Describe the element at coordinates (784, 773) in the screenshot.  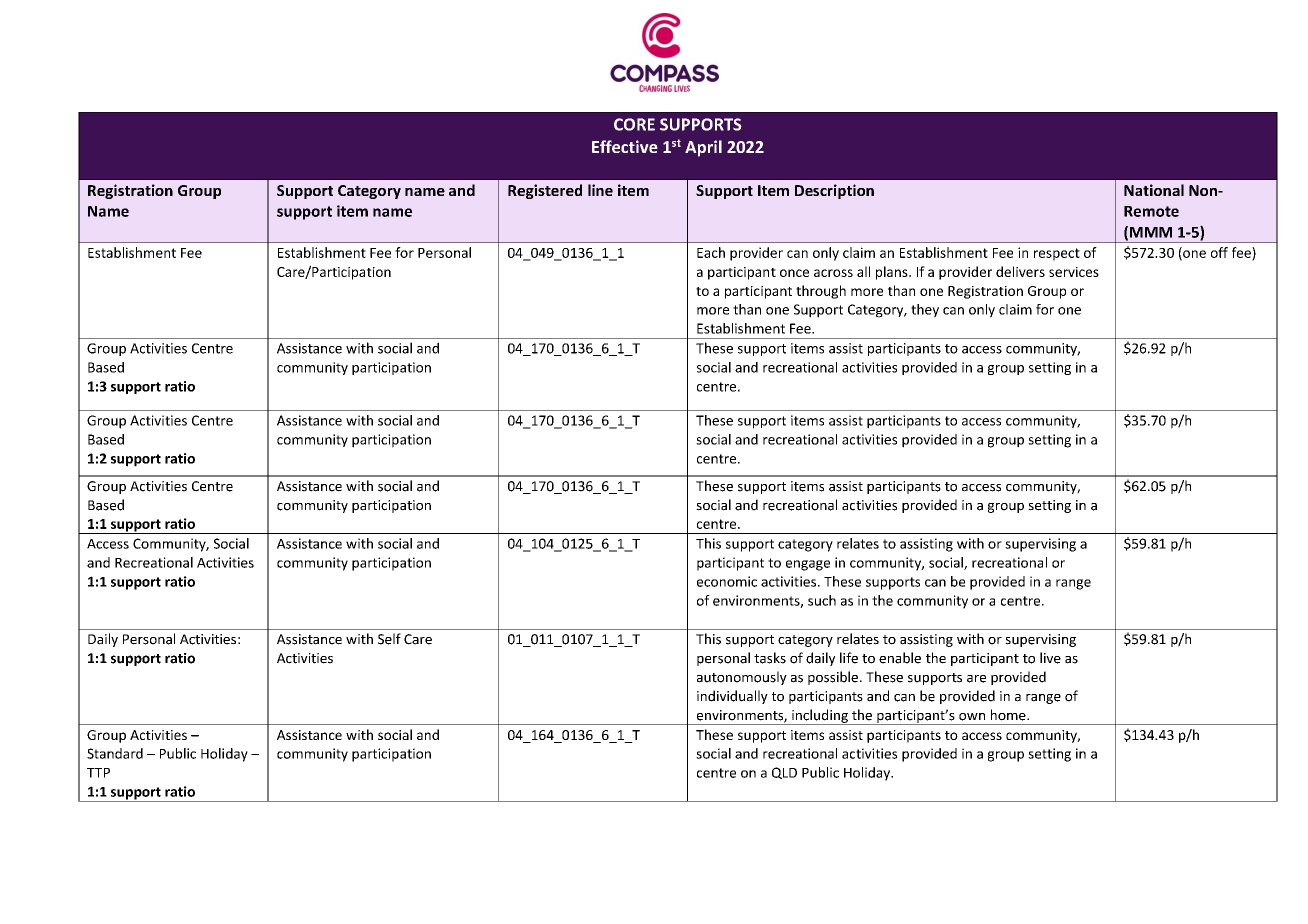
I see `QLD` at that location.
